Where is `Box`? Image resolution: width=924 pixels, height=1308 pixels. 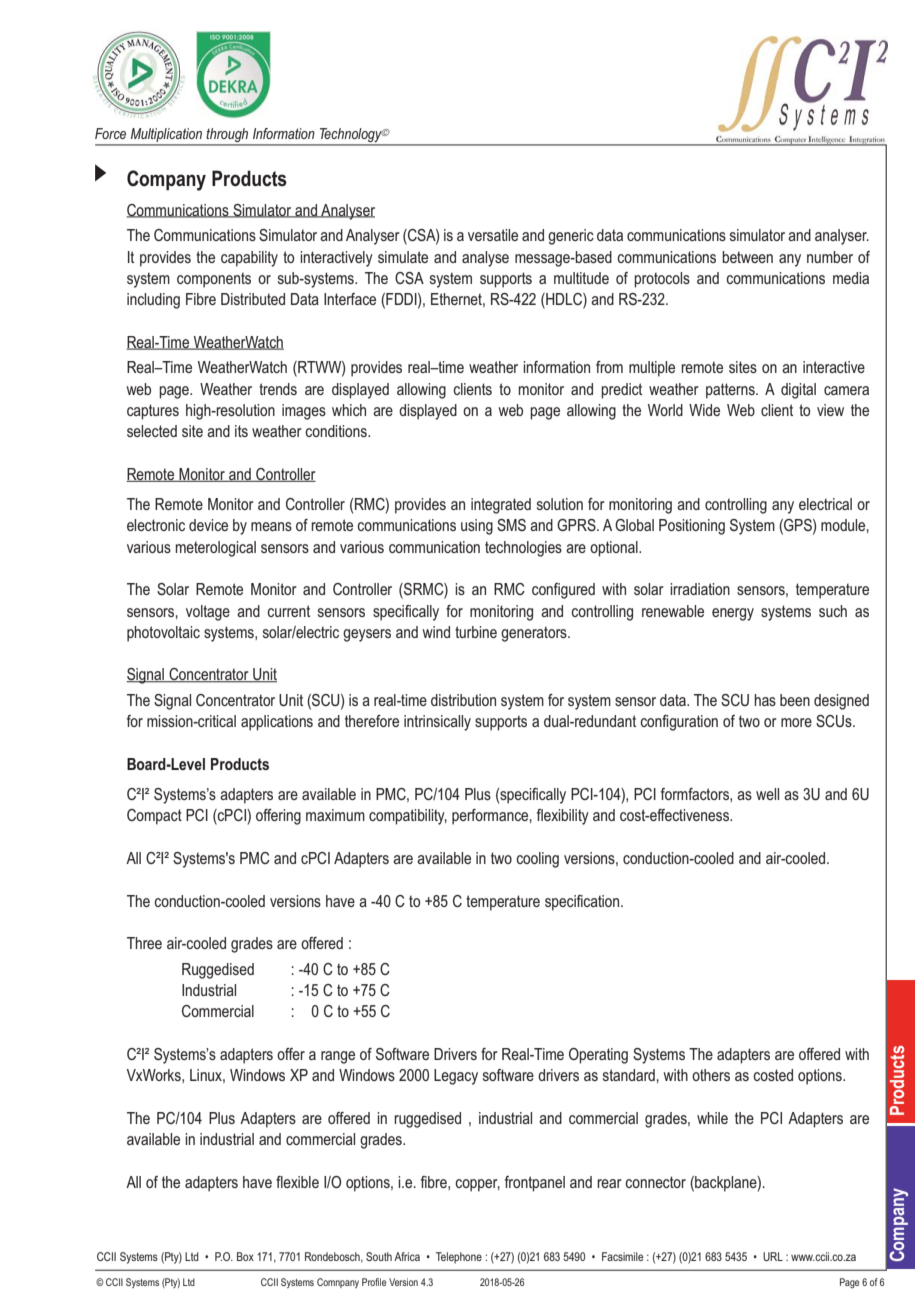 Box is located at coordinates (245, 1256).
